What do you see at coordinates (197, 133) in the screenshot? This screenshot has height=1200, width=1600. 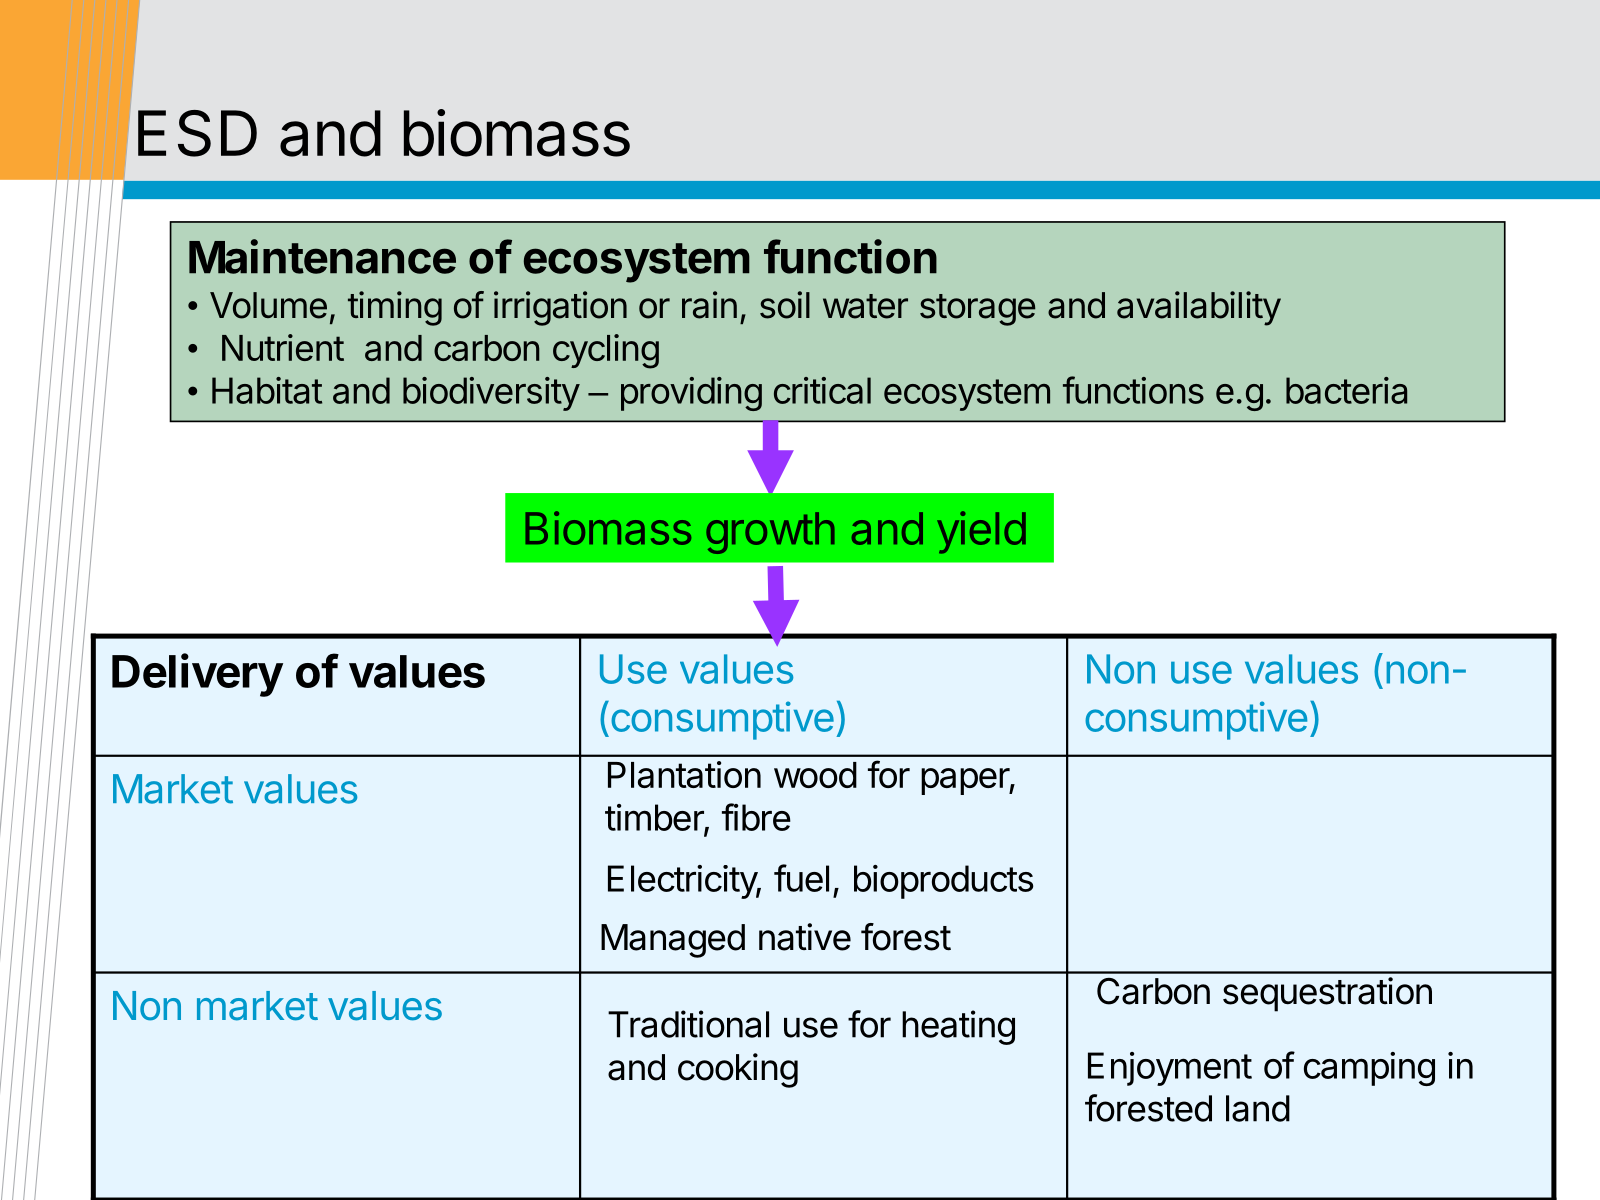 I see `ESD` at bounding box center [197, 133].
